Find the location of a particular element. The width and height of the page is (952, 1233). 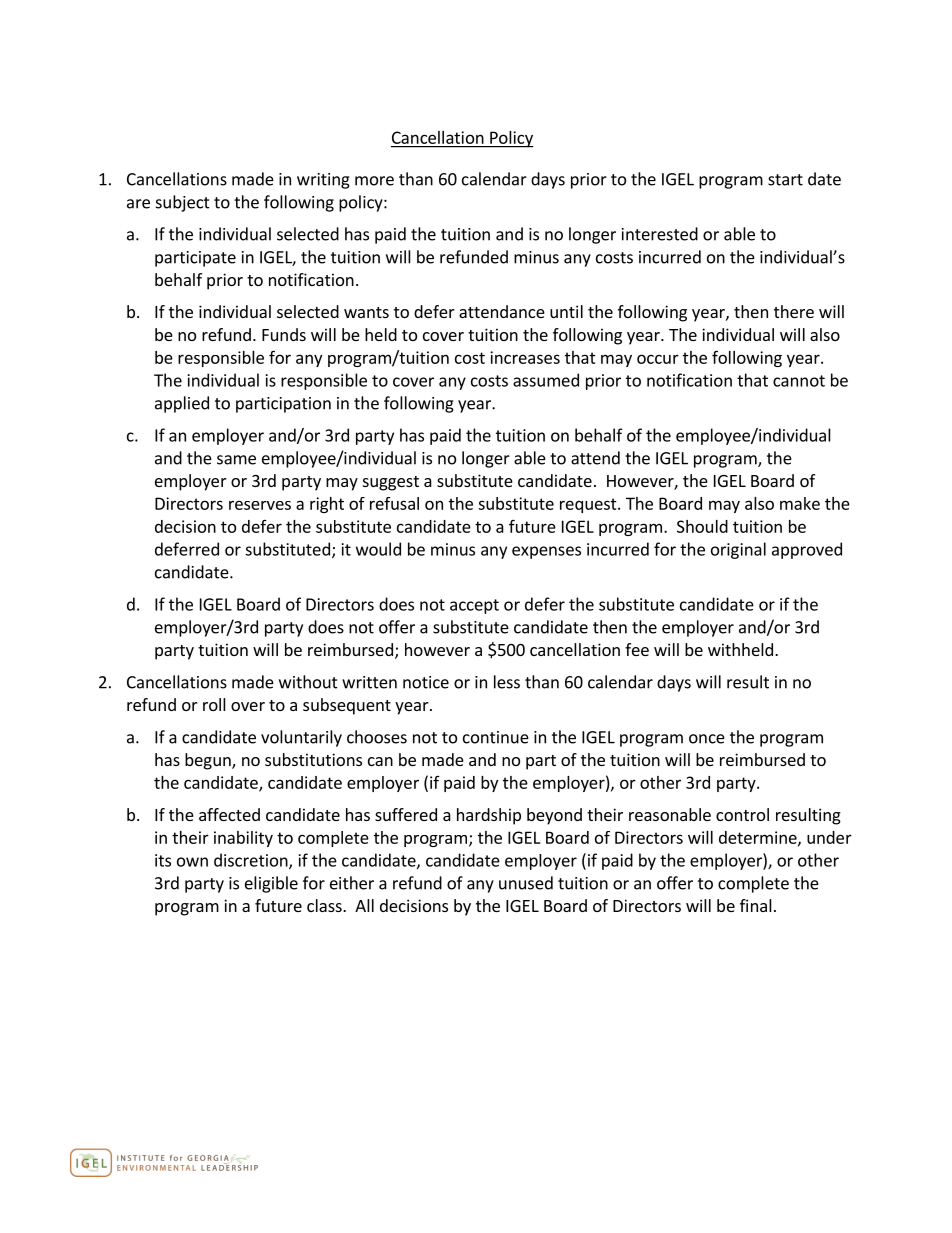

once is located at coordinates (707, 739).
